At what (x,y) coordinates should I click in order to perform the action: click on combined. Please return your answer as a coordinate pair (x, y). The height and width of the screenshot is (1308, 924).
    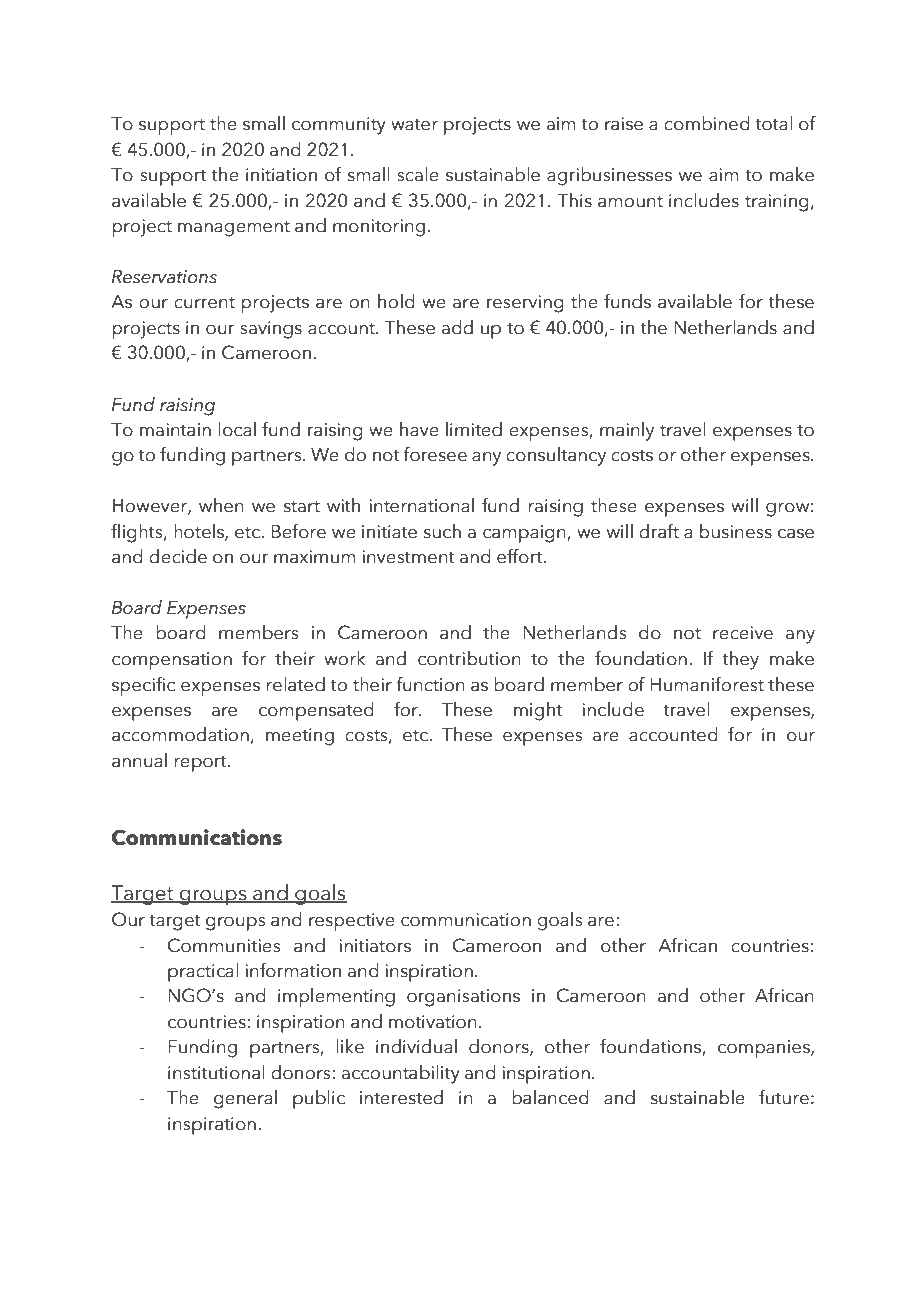
    Looking at the image, I should click on (707, 123).
